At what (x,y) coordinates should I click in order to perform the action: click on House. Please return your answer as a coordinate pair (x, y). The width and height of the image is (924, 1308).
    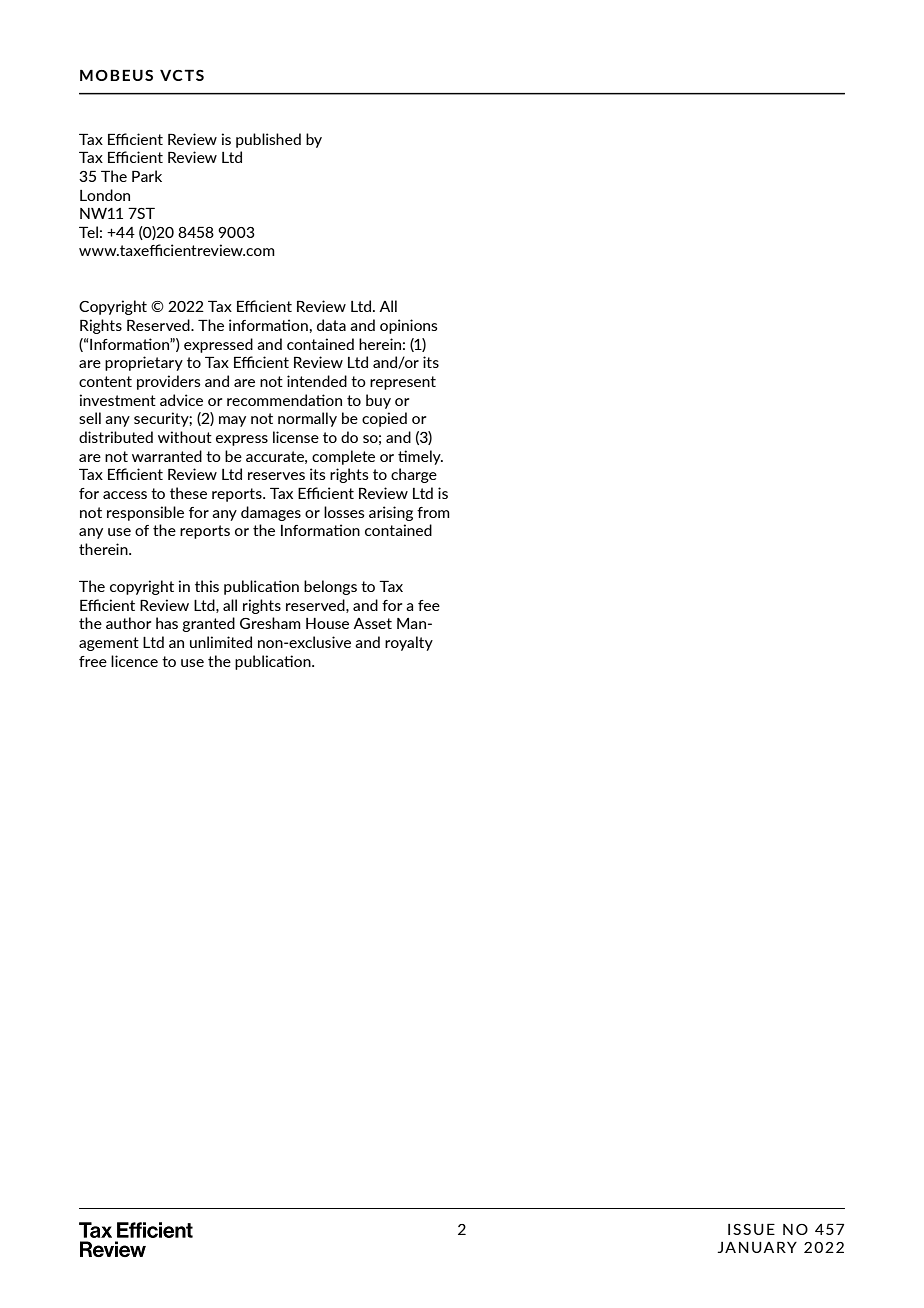
    Looking at the image, I should click on (327, 623).
